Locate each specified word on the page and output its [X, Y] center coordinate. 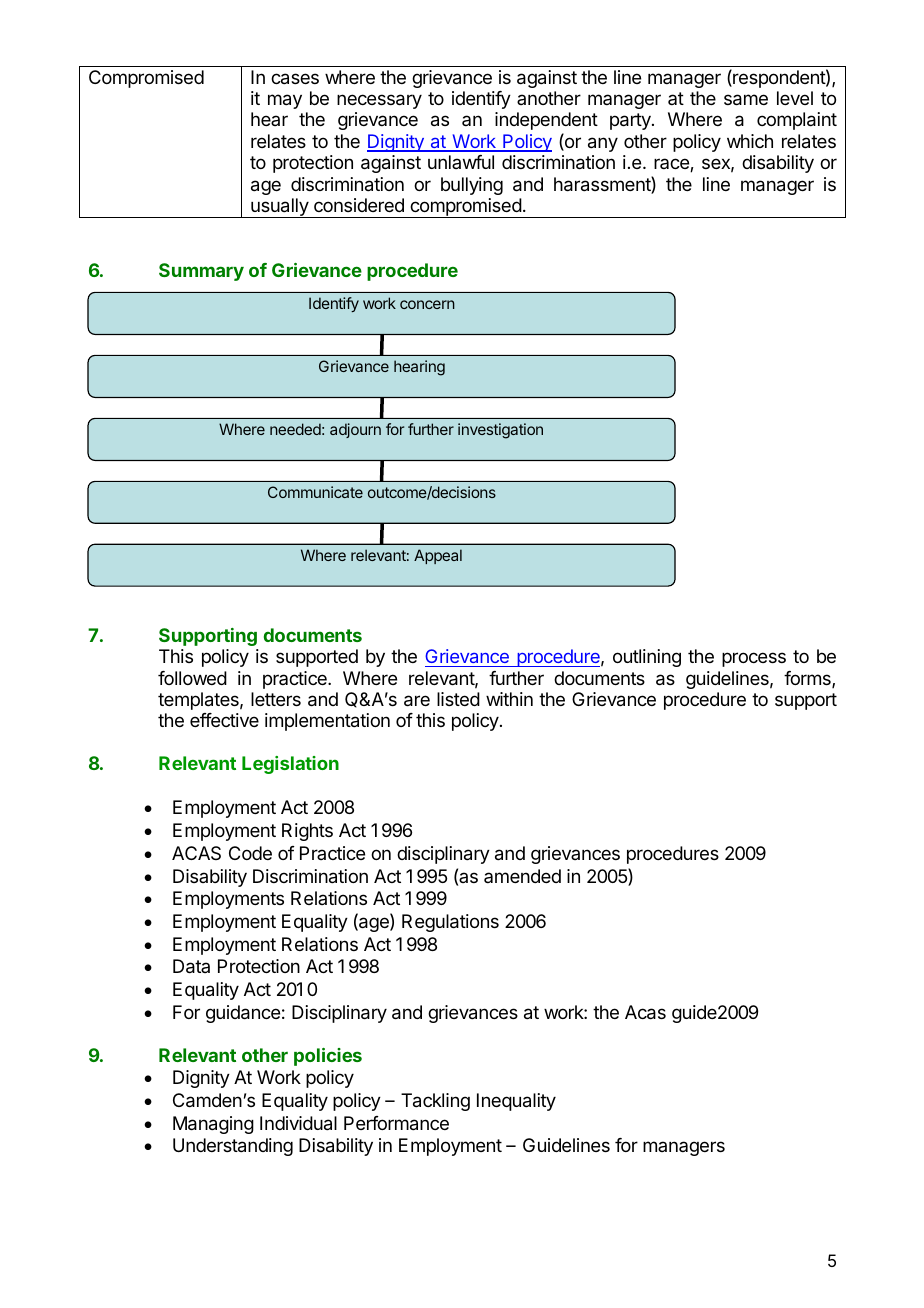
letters [276, 699]
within [509, 699]
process [754, 659]
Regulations [450, 923]
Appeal [438, 556]
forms [808, 679]
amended [522, 876]
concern [427, 304]
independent [546, 121]
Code [250, 853]
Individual [298, 1123]
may [285, 101]
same [746, 100]
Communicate [315, 492]
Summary [201, 272]
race [672, 165]
